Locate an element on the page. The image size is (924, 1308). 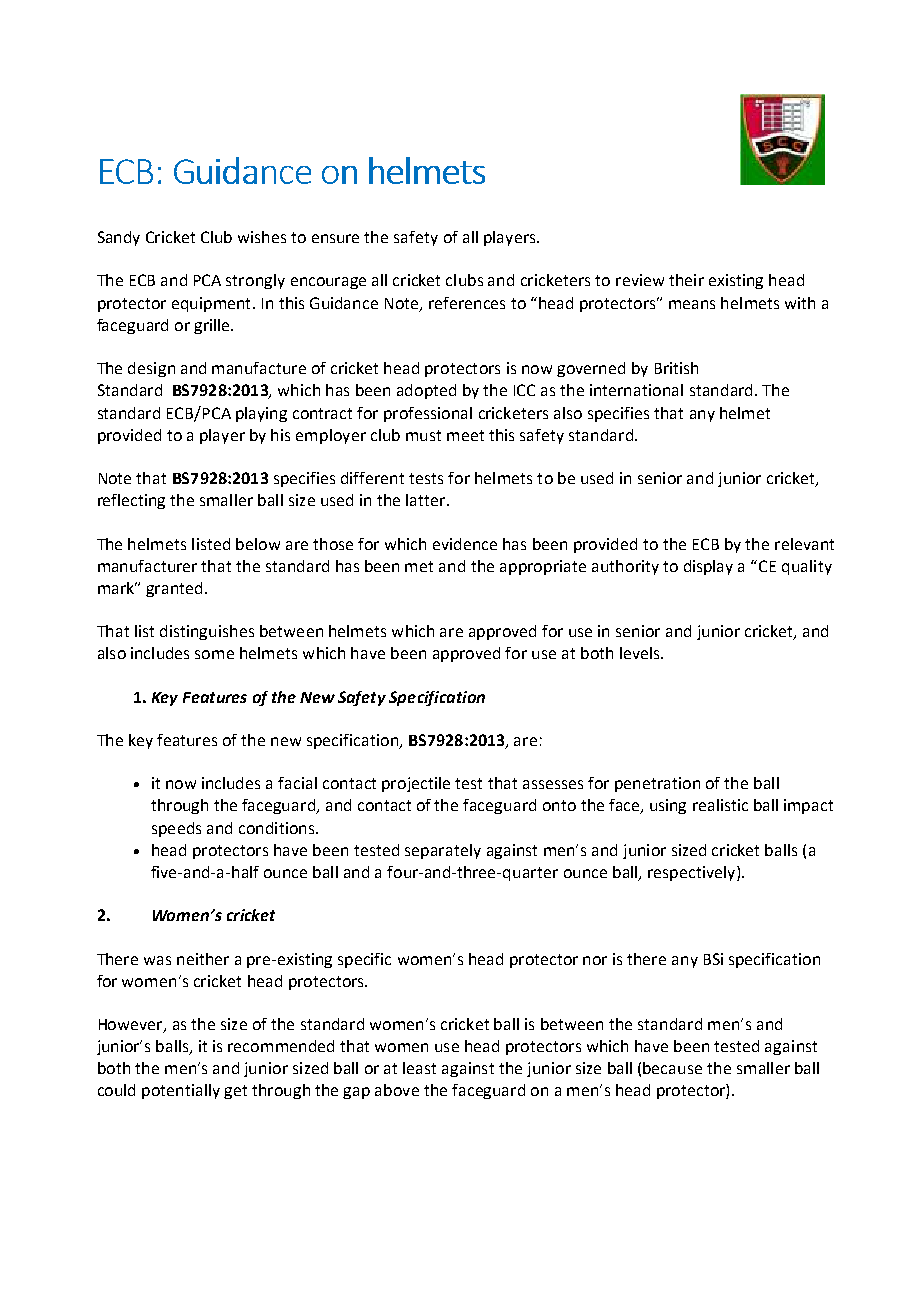
projectile is located at coordinates (416, 784).
